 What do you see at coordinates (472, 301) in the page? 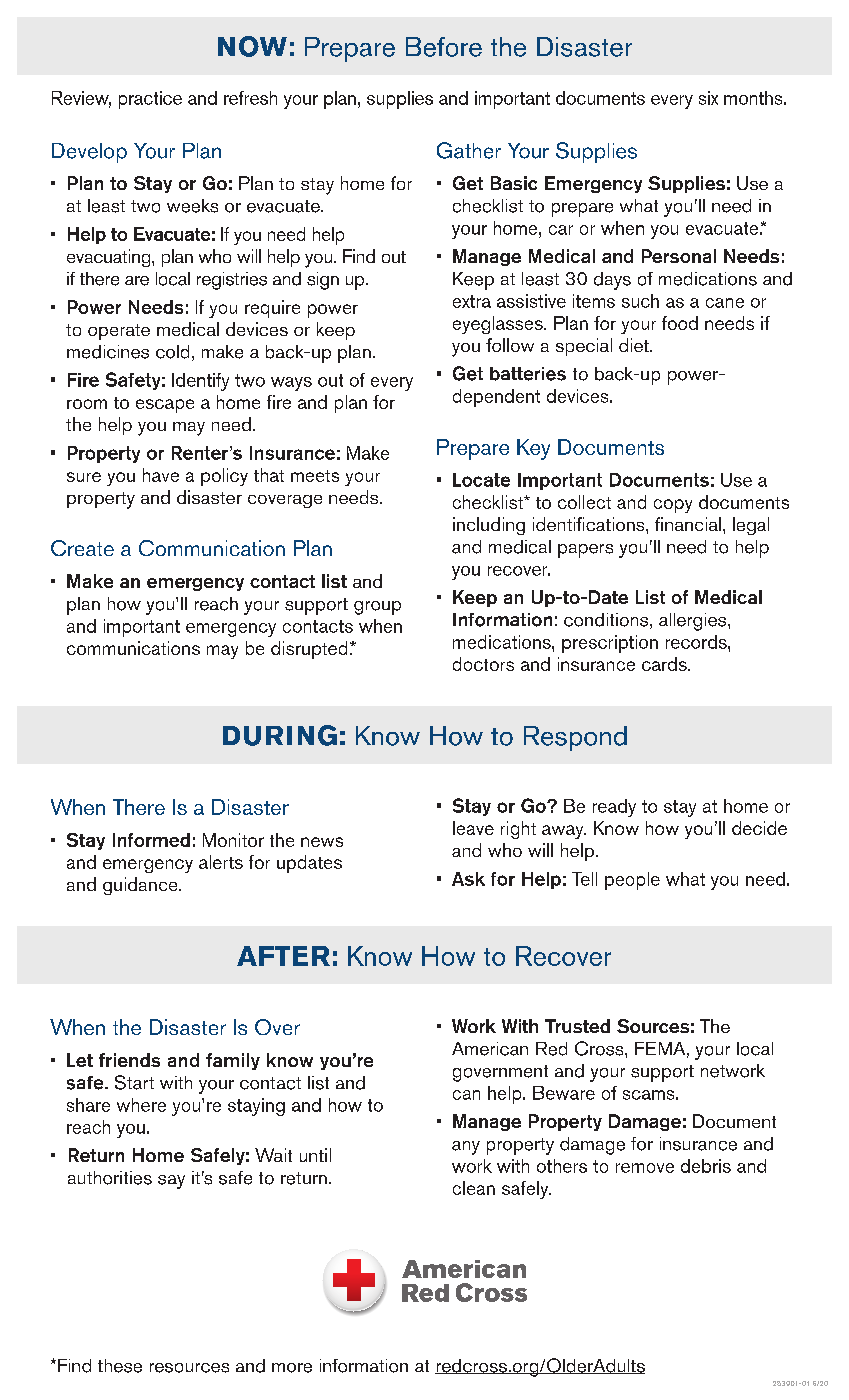
I see `extra` at bounding box center [472, 301].
